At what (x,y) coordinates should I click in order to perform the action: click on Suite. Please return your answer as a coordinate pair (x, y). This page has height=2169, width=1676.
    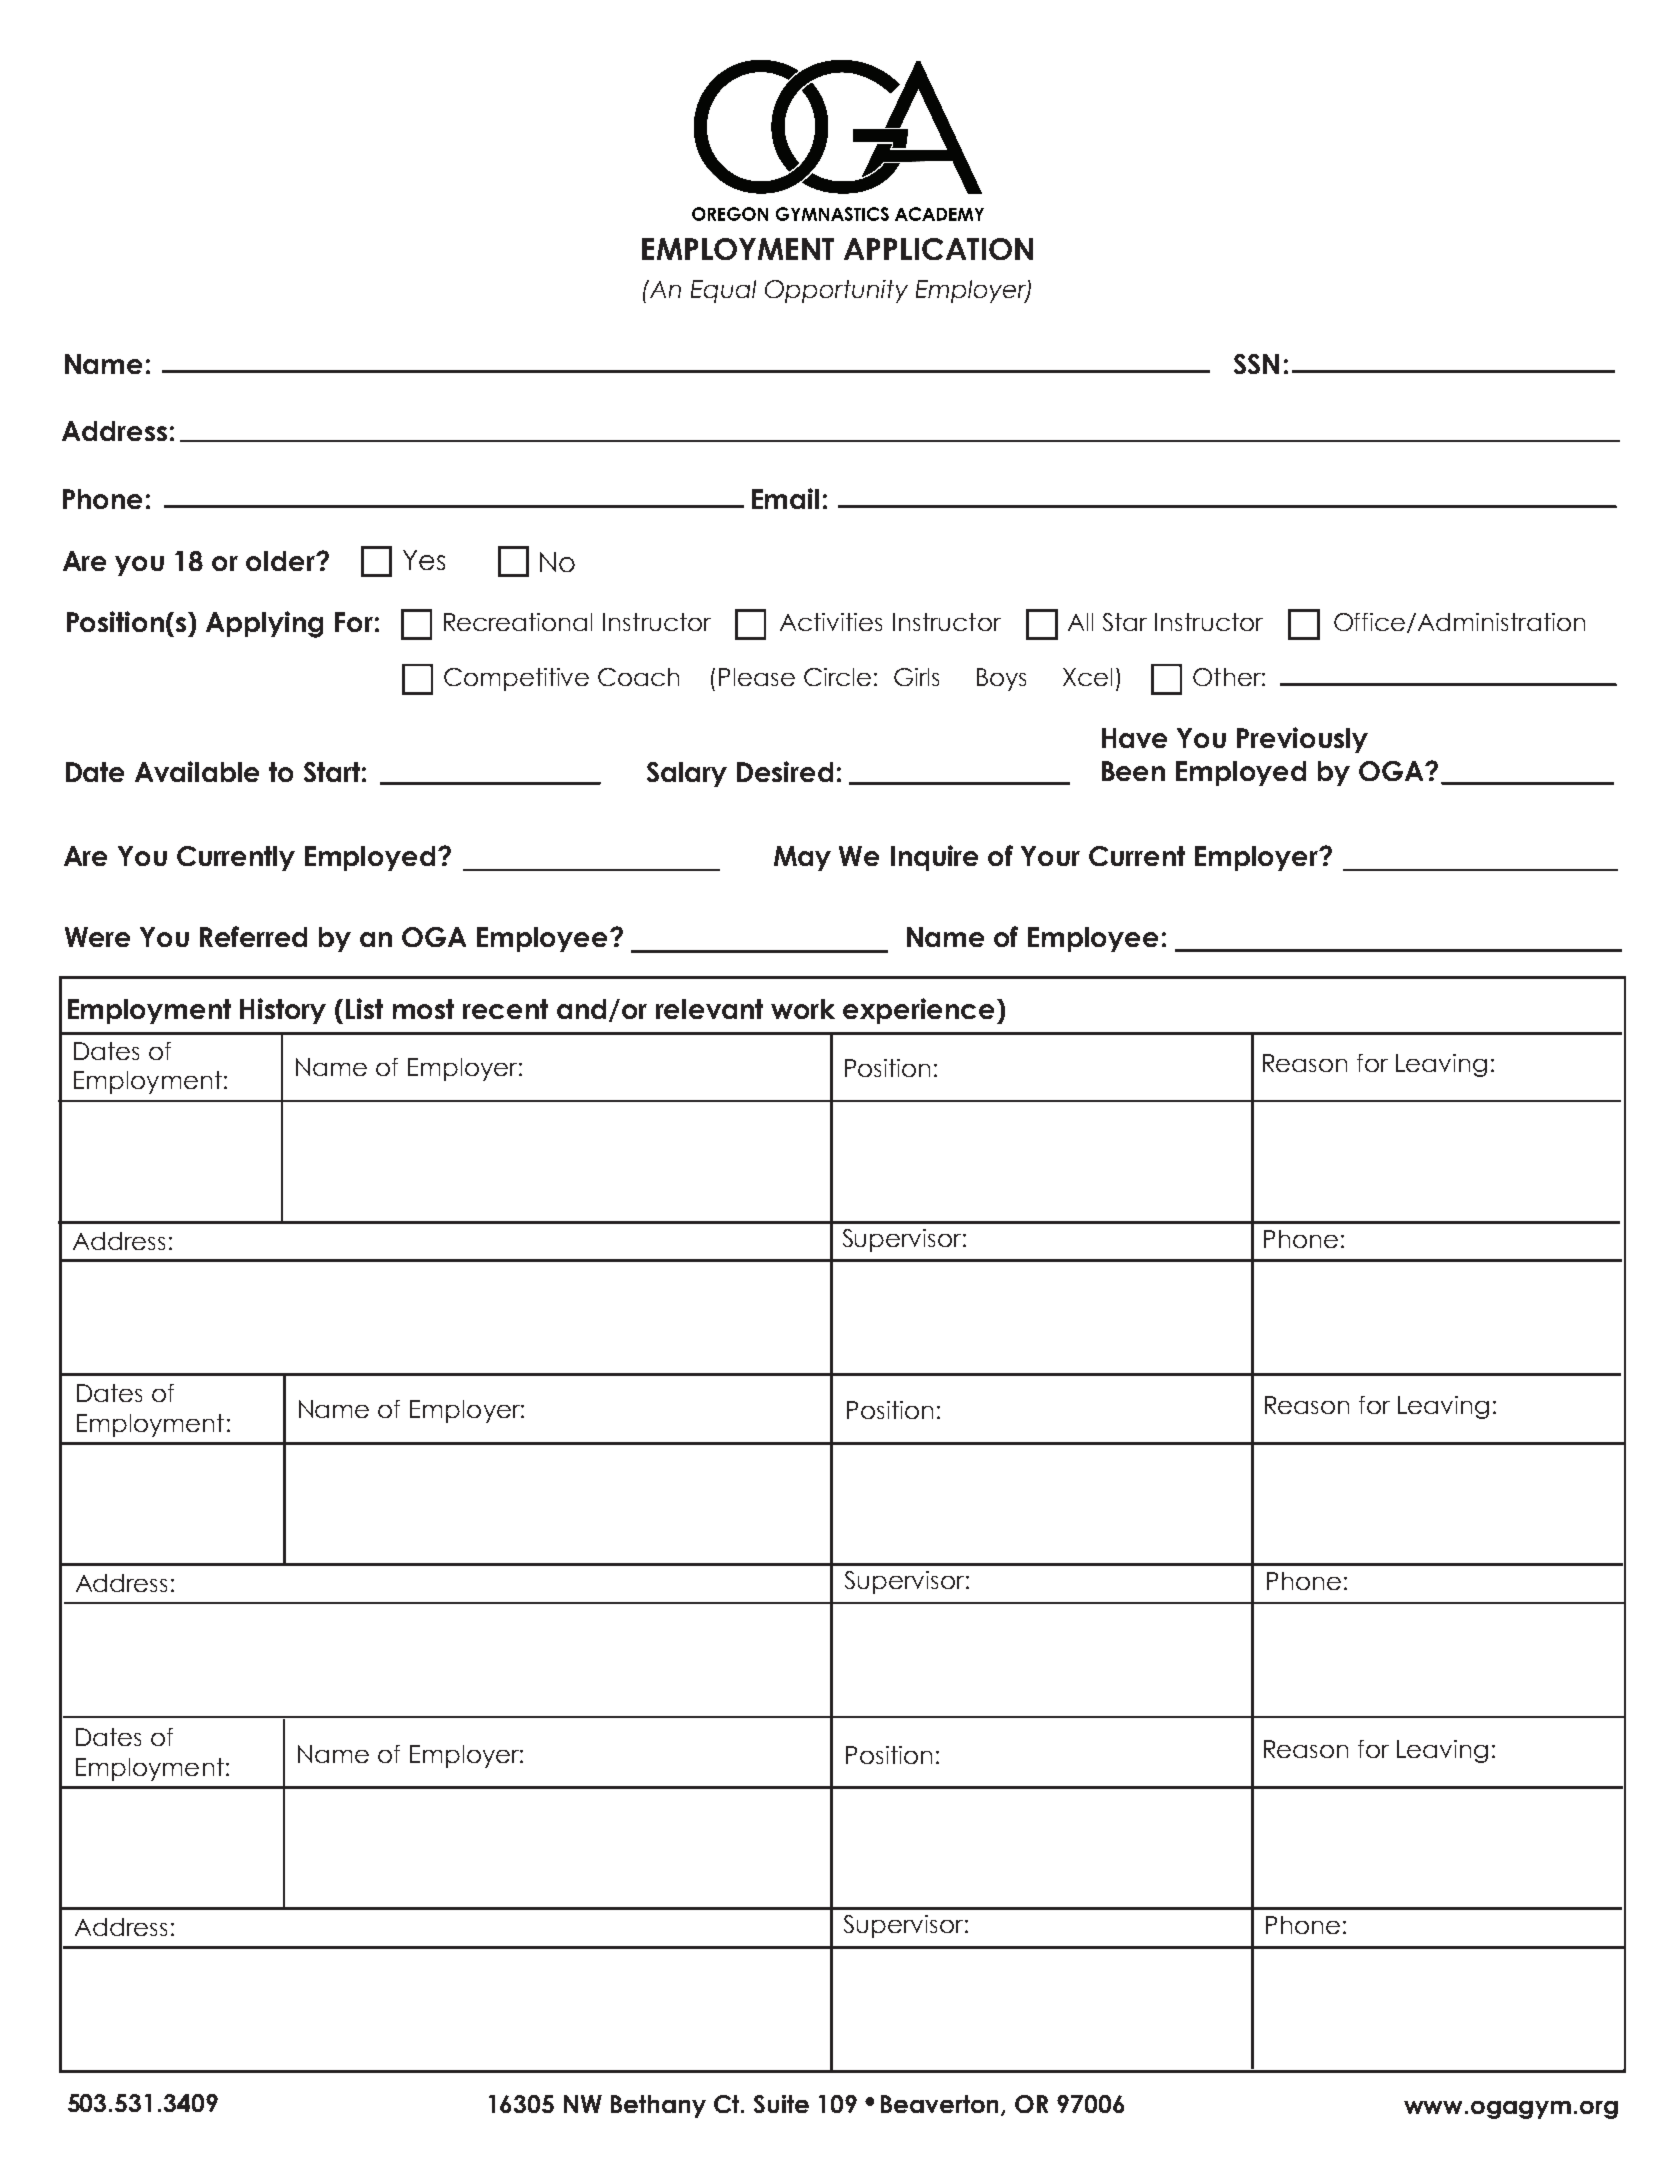
    Looking at the image, I should click on (781, 2104).
